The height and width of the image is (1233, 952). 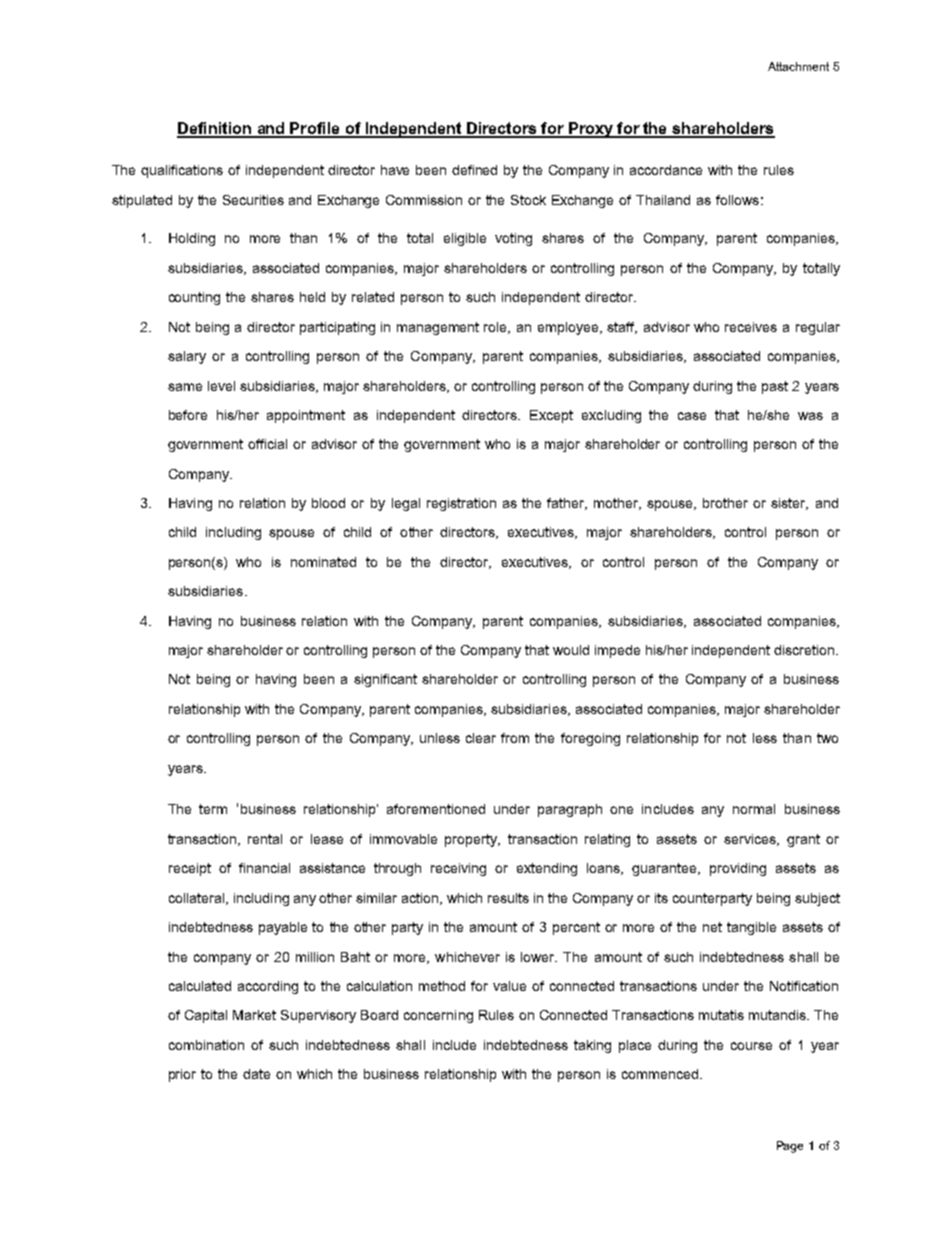 I want to click on normal, so click(x=754, y=809).
